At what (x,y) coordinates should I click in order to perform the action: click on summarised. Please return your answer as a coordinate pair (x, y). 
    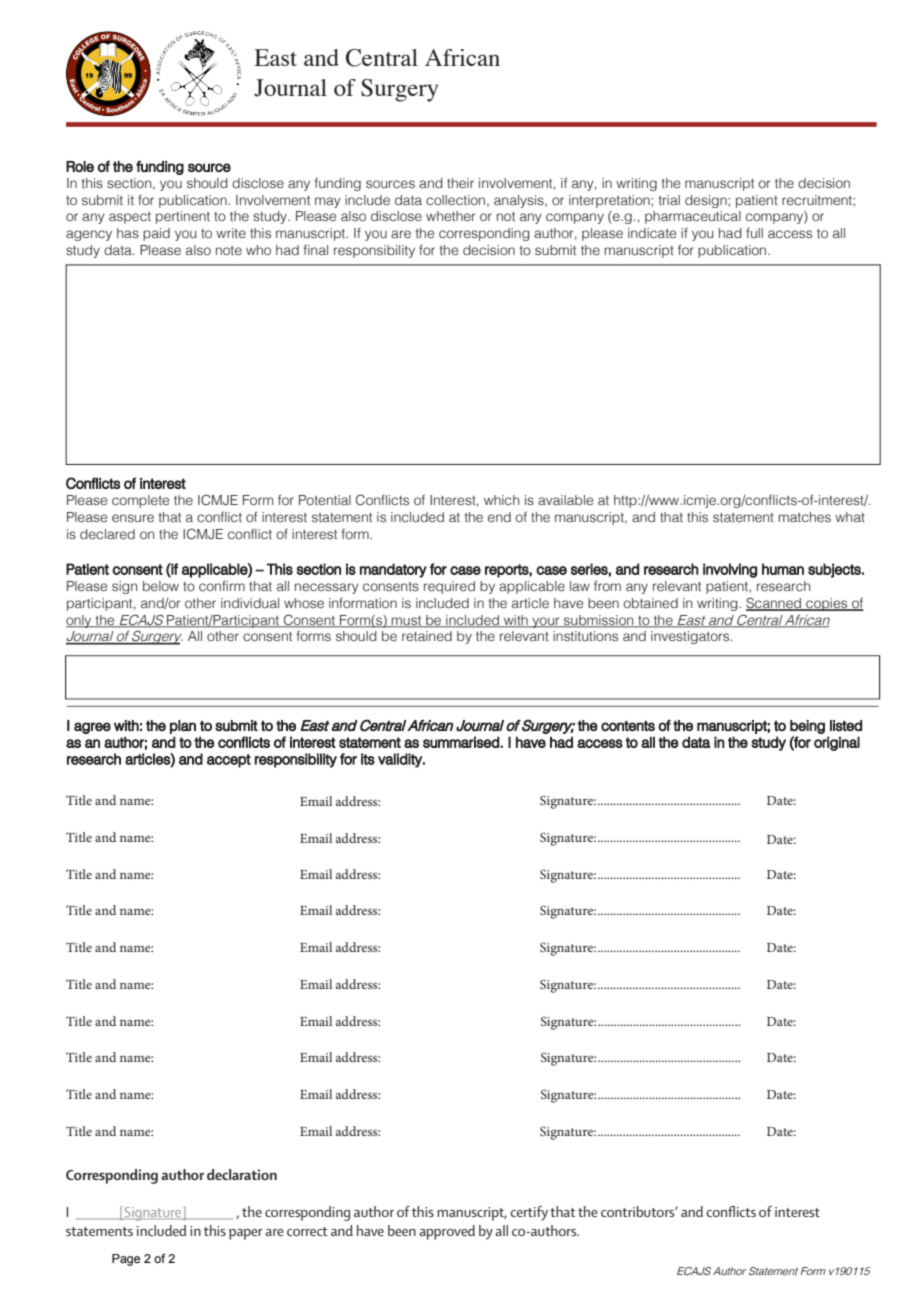
    Looking at the image, I should click on (462, 742).
